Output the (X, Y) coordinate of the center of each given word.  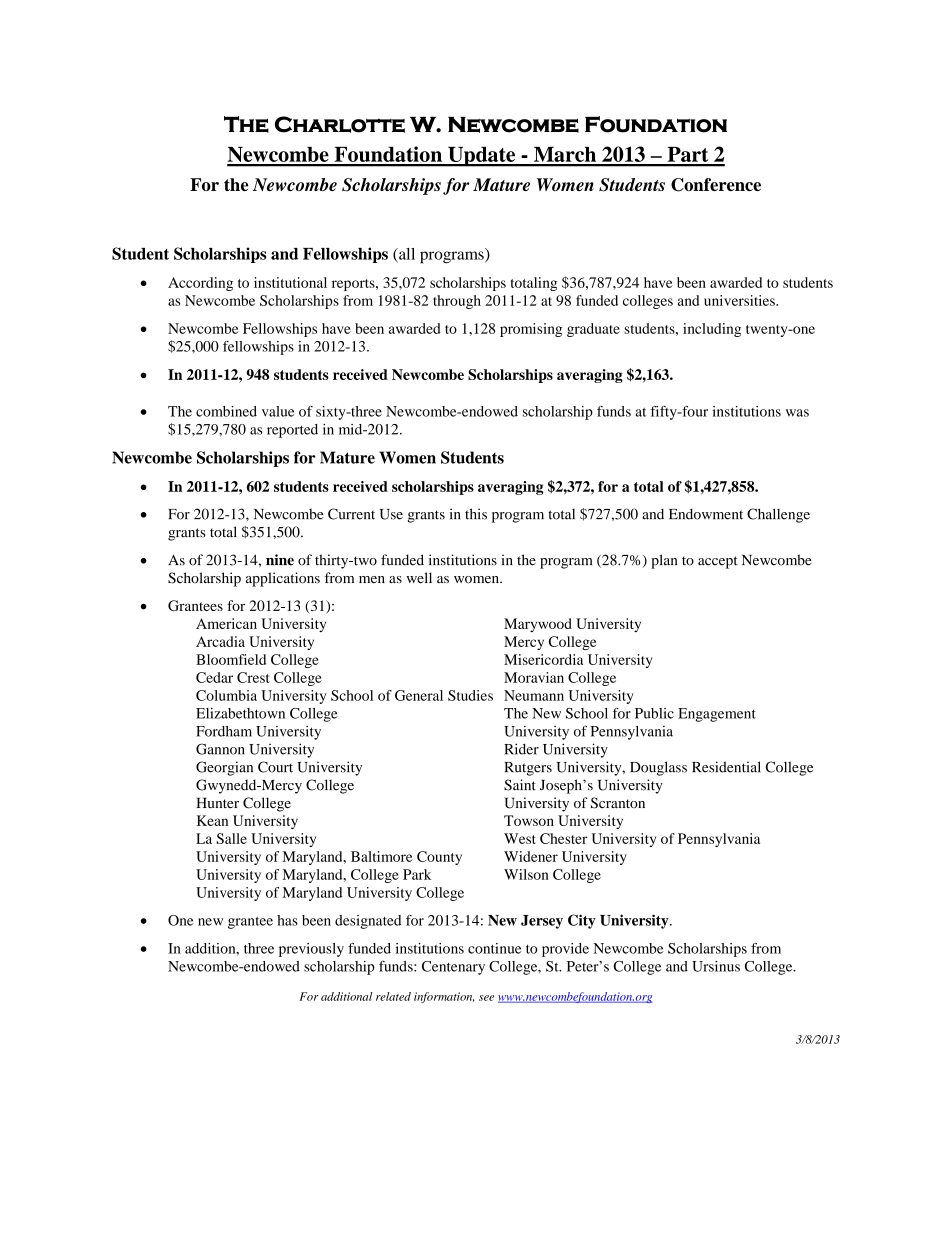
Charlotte (340, 124)
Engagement (717, 715)
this (476, 514)
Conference (716, 185)
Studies (470, 695)
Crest (253, 677)
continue (494, 948)
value (278, 411)
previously (311, 950)
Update (482, 157)
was (797, 413)
